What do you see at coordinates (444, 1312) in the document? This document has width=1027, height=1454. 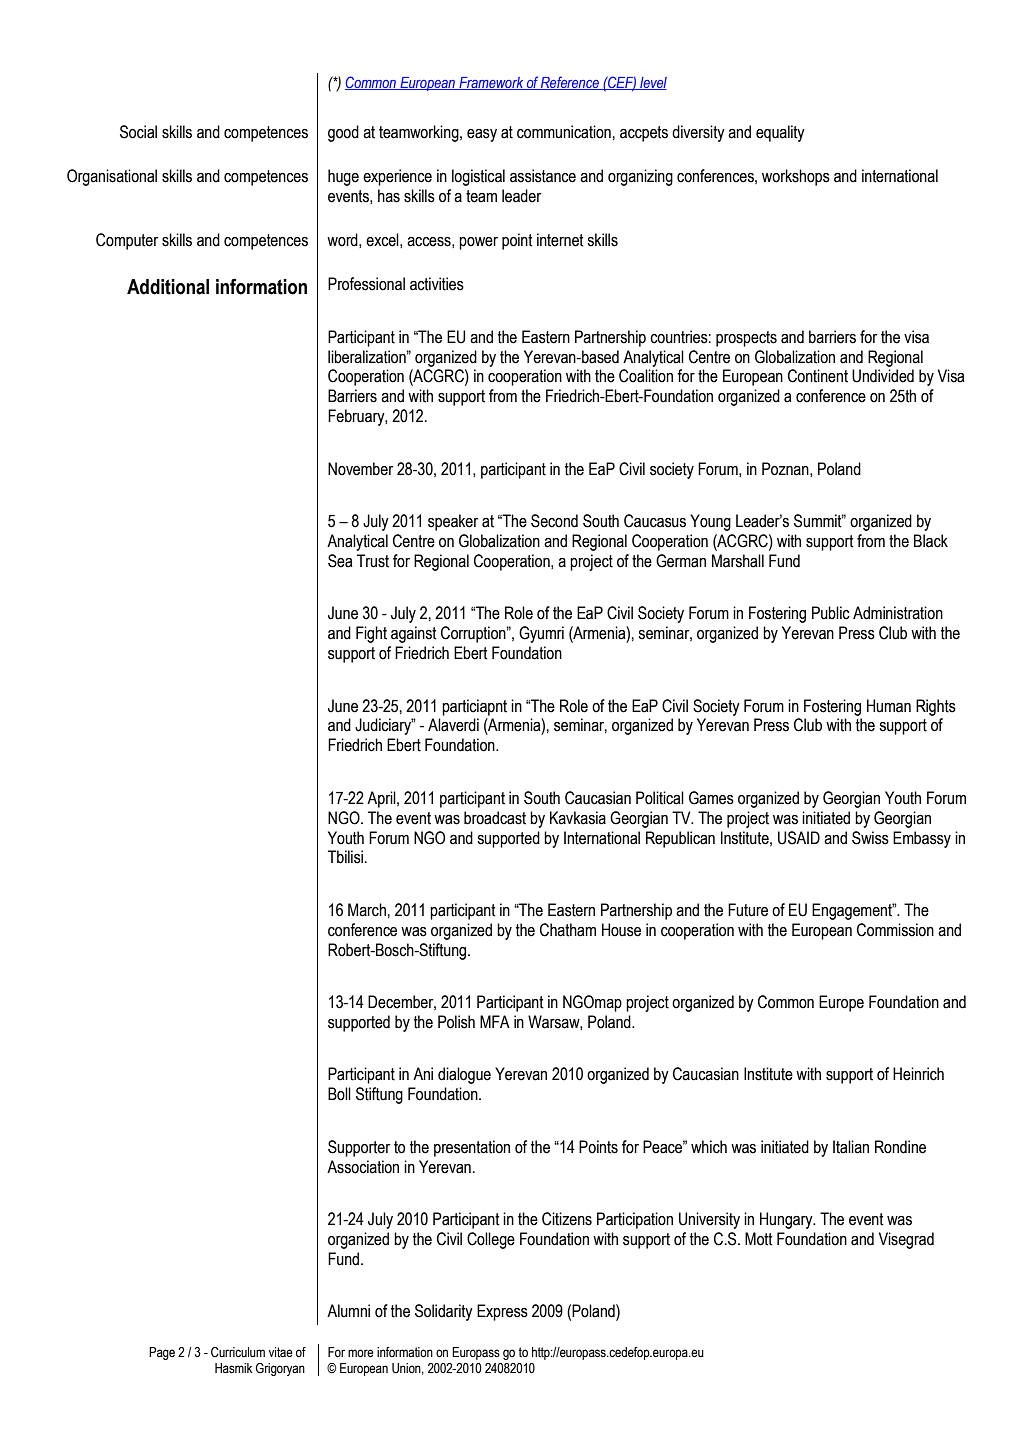 I see `Solidarity` at bounding box center [444, 1312].
